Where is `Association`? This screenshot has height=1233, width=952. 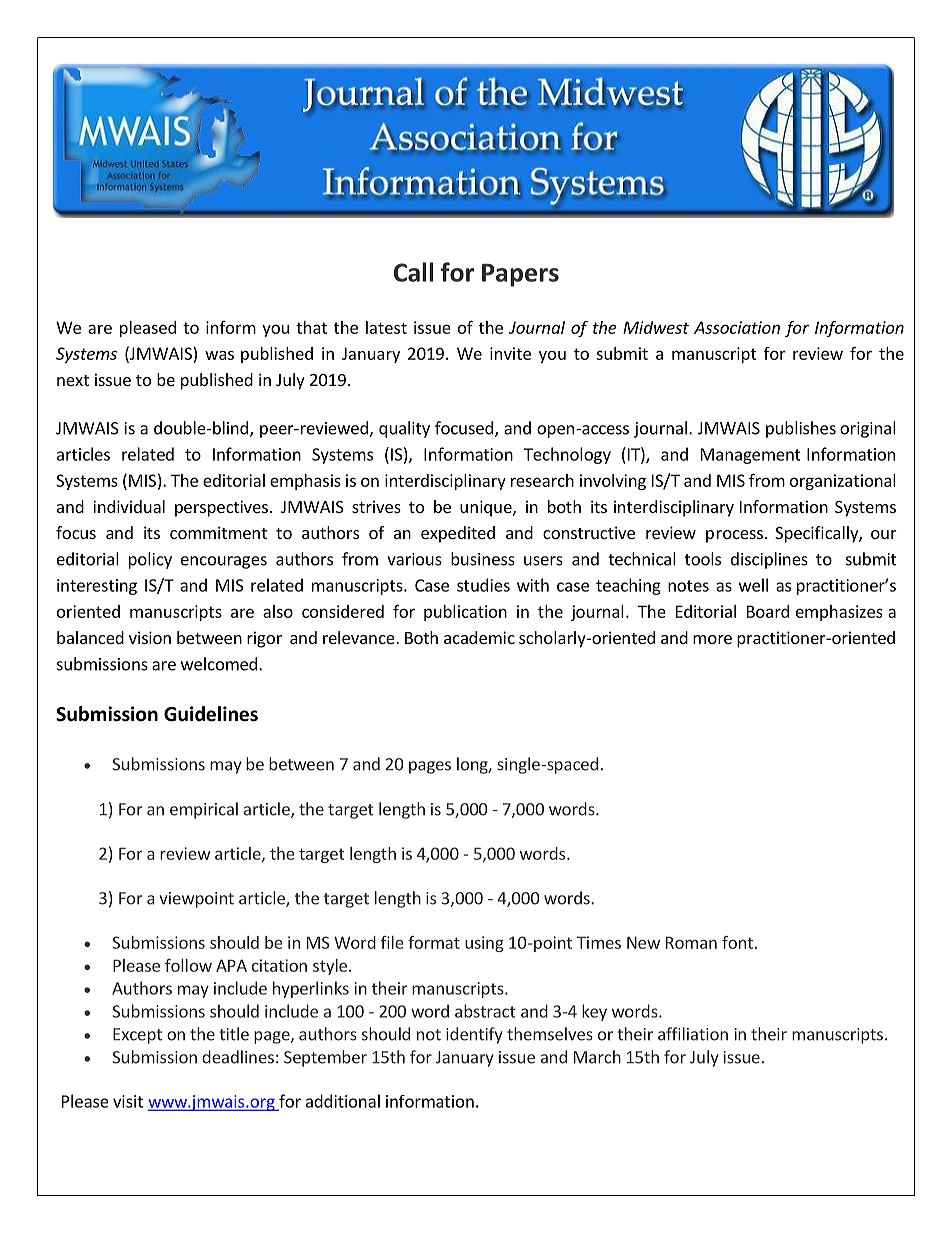 Association is located at coordinates (737, 327).
